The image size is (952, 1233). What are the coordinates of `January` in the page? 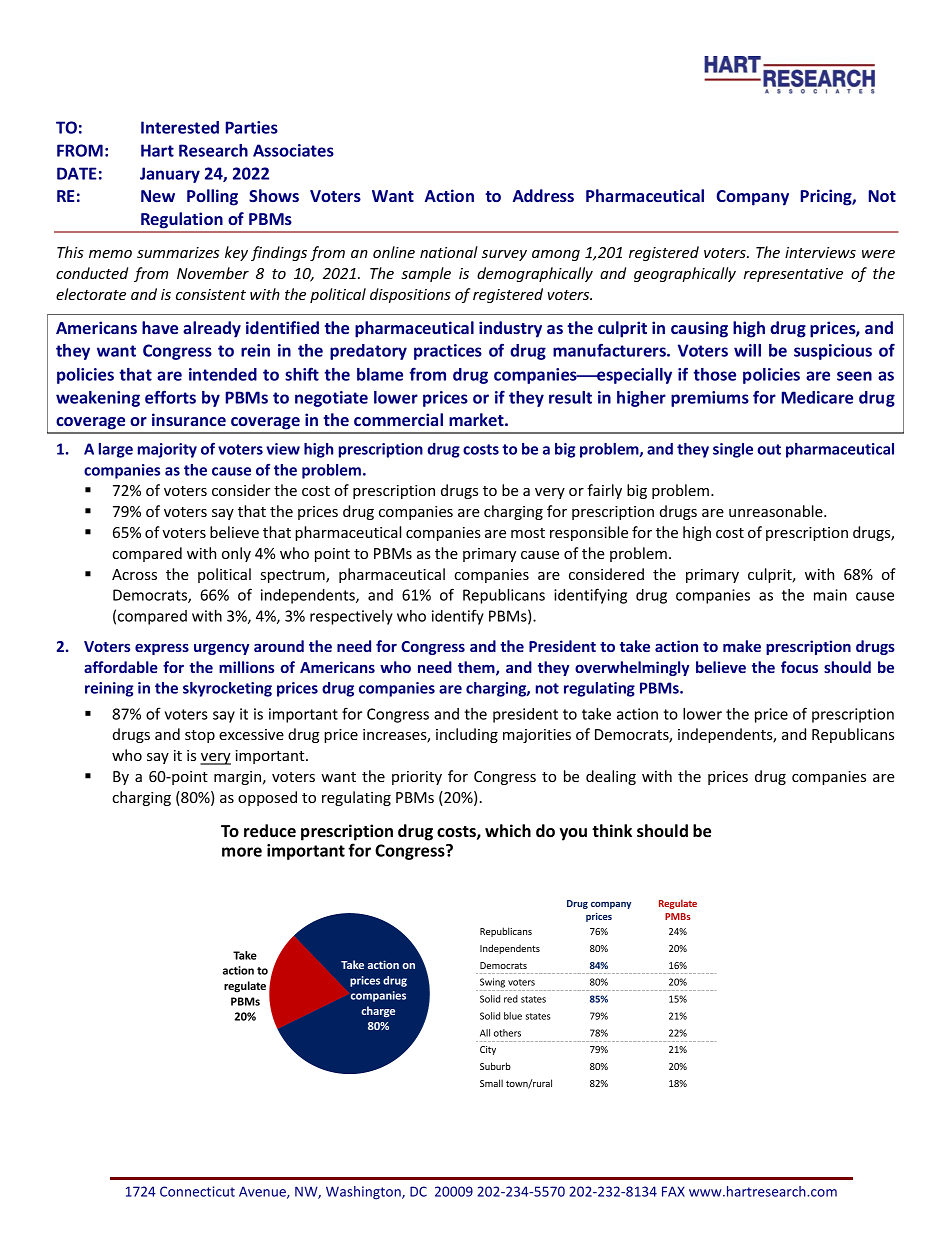 It's located at (170, 175).
